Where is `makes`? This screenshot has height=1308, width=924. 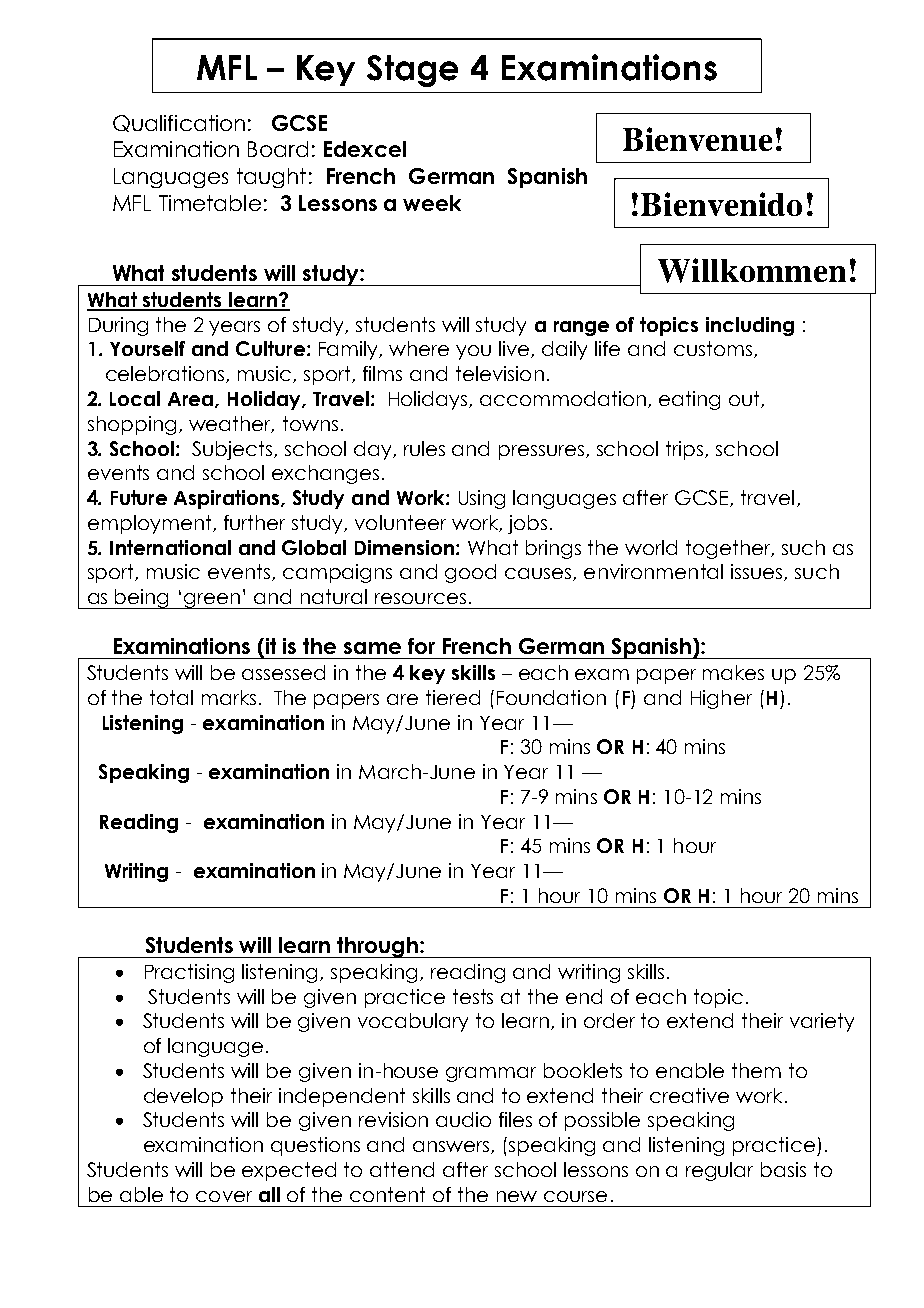 makes is located at coordinates (733, 672).
